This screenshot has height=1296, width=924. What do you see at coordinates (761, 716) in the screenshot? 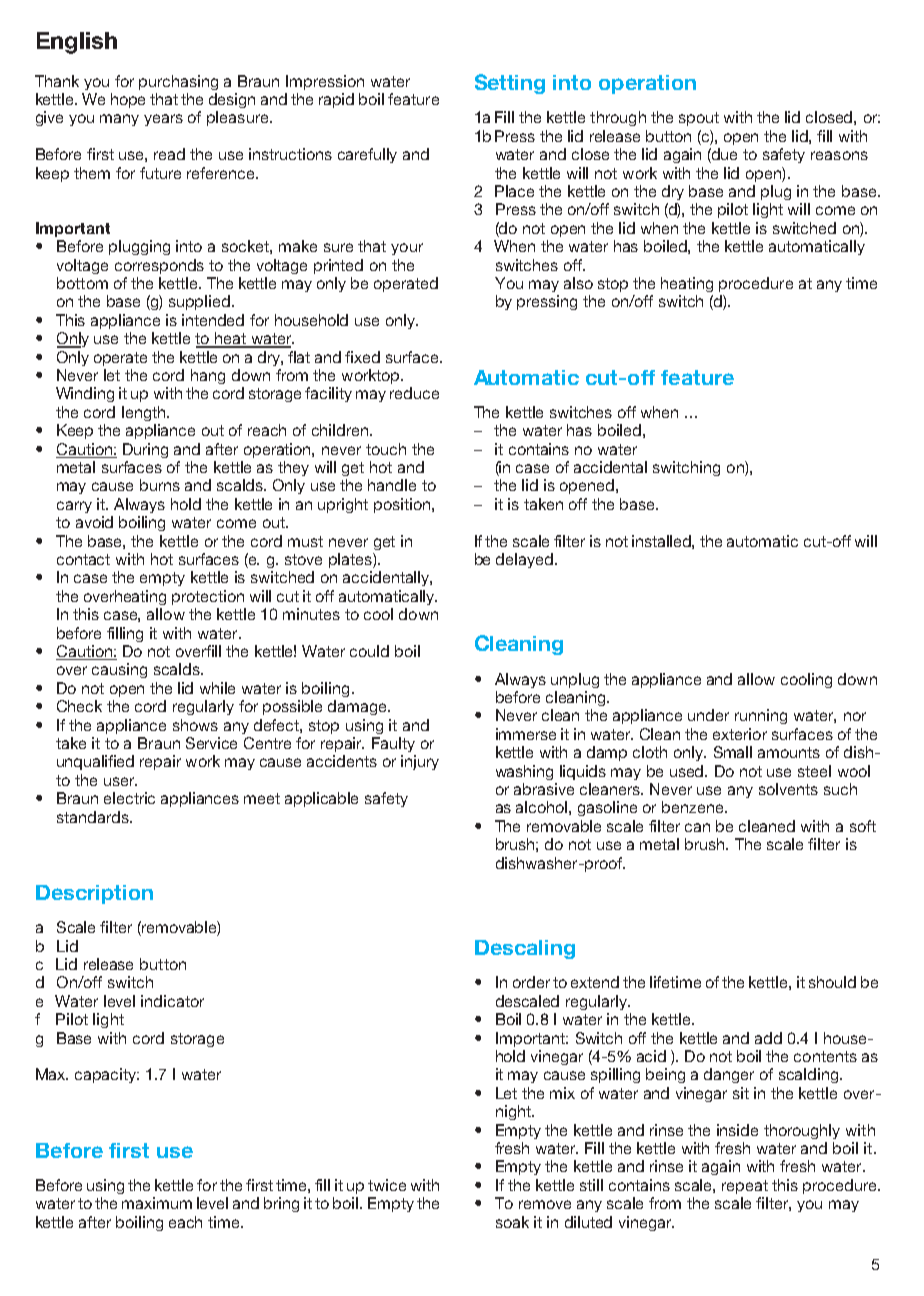
I see `running` at bounding box center [761, 716].
